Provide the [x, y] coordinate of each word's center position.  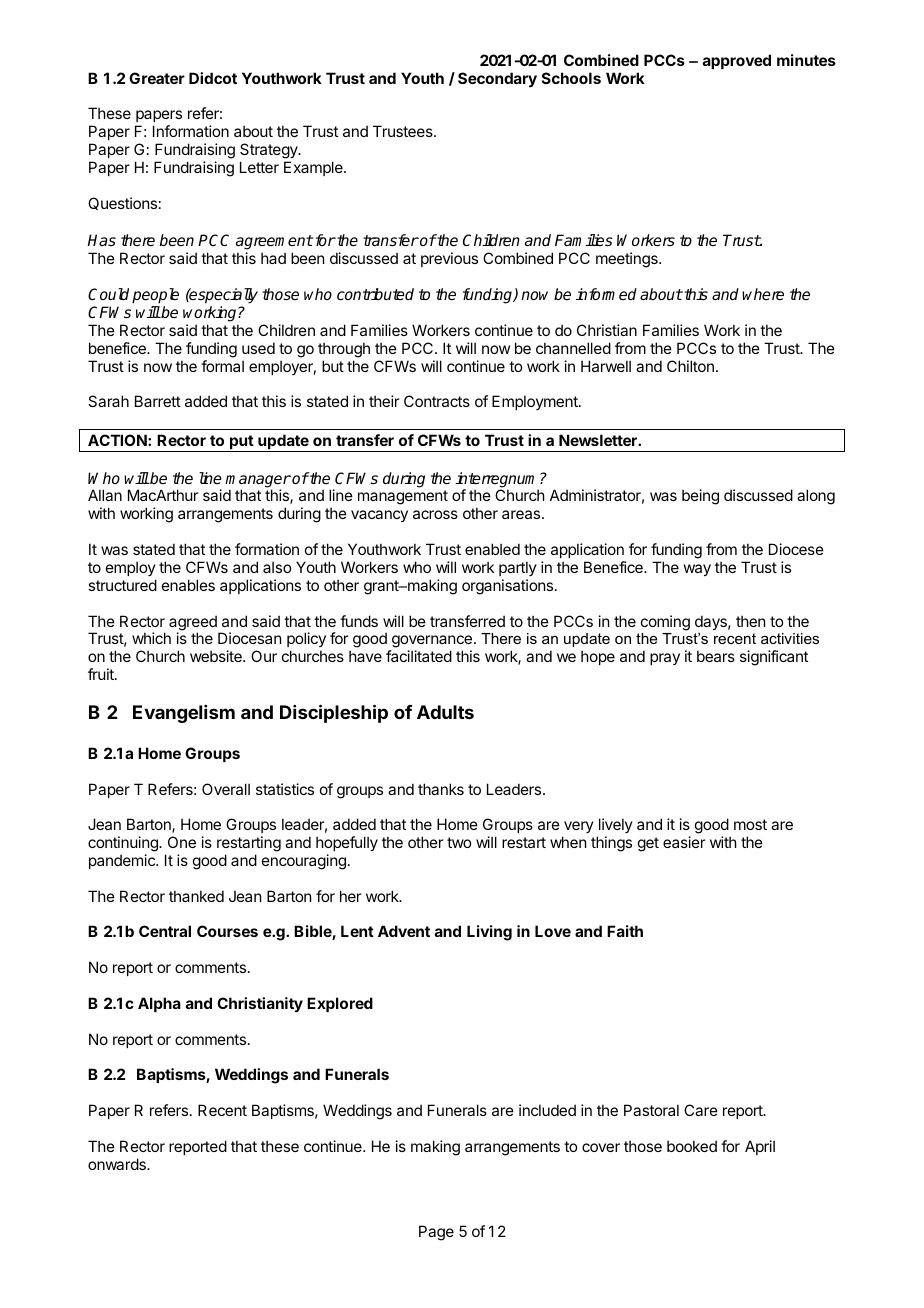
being [700, 497]
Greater [157, 78]
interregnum [498, 481]
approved [737, 61]
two [459, 842]
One [182, 842]
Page [436, 1233]
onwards [118, 1164]
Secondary [497, 79]
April [760, 1147]
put [241, 443]
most [750, 824]
